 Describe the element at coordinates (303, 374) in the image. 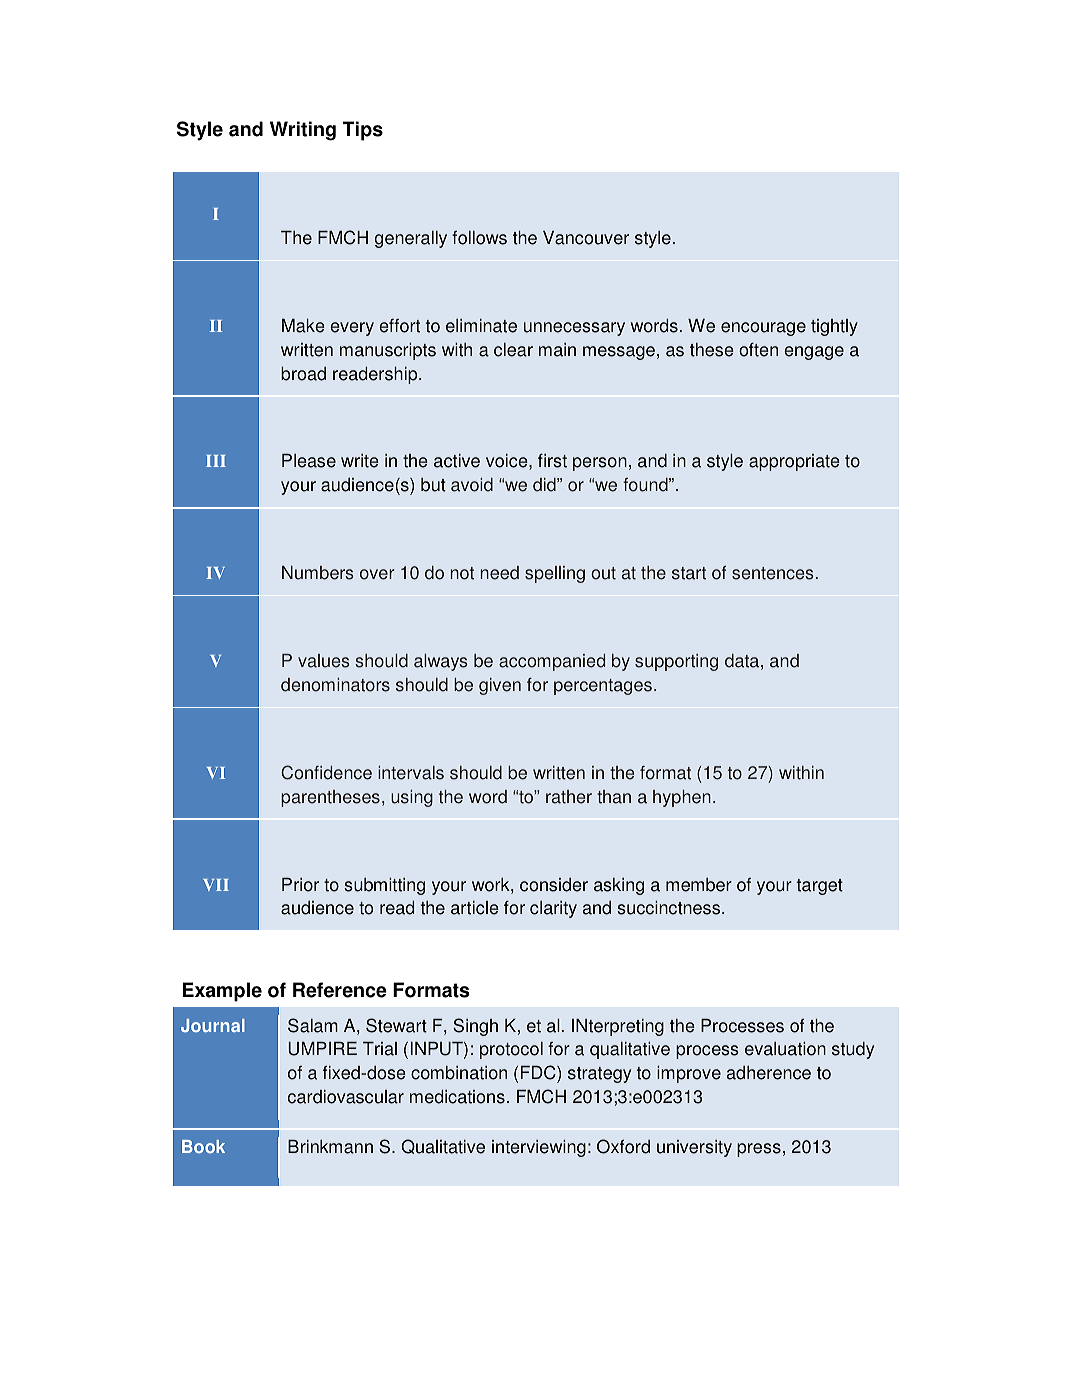

I see `broad` at that location.
